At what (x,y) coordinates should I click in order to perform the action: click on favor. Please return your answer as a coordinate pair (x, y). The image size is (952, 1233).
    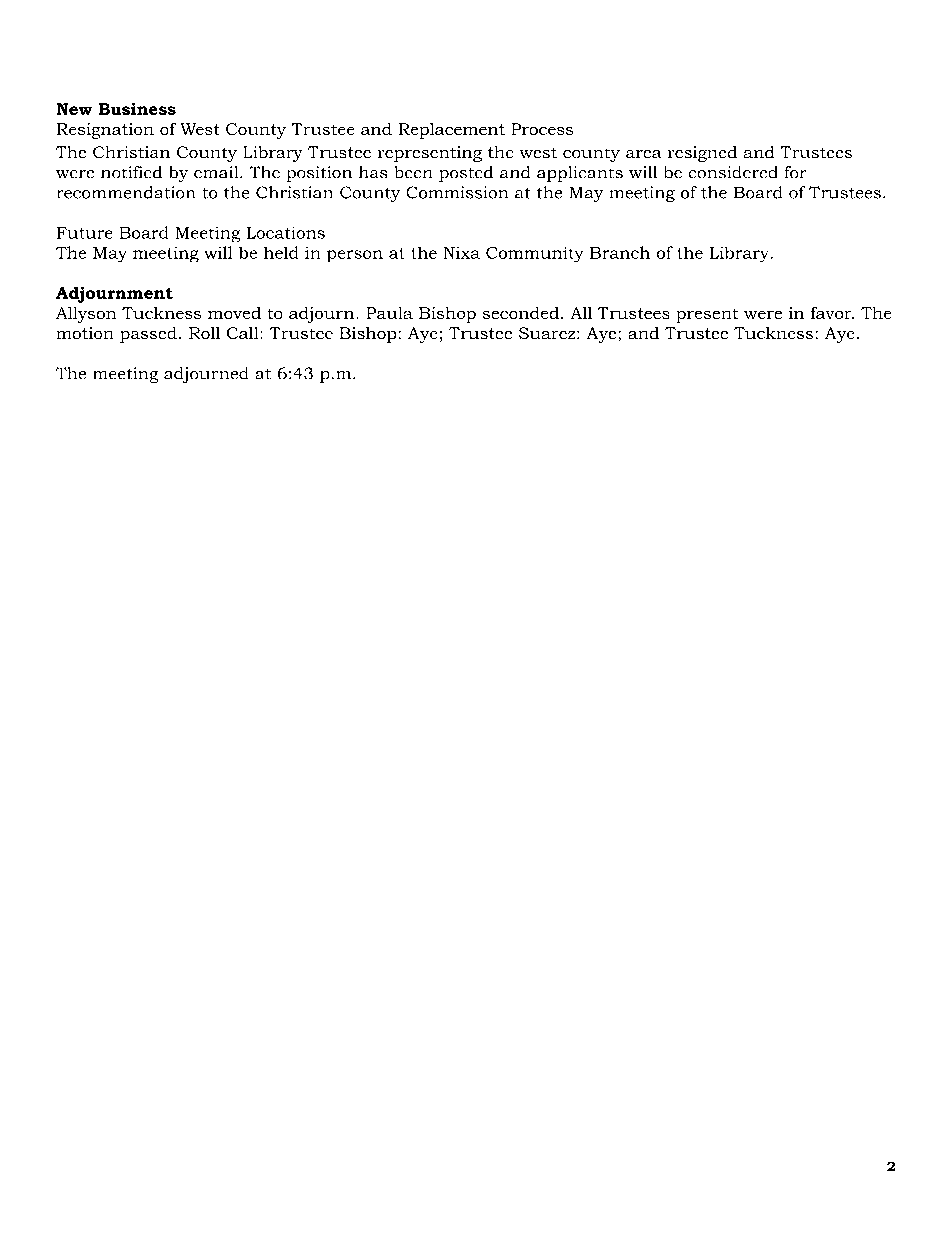
    Looking at the image, I should click on (832, 313).
